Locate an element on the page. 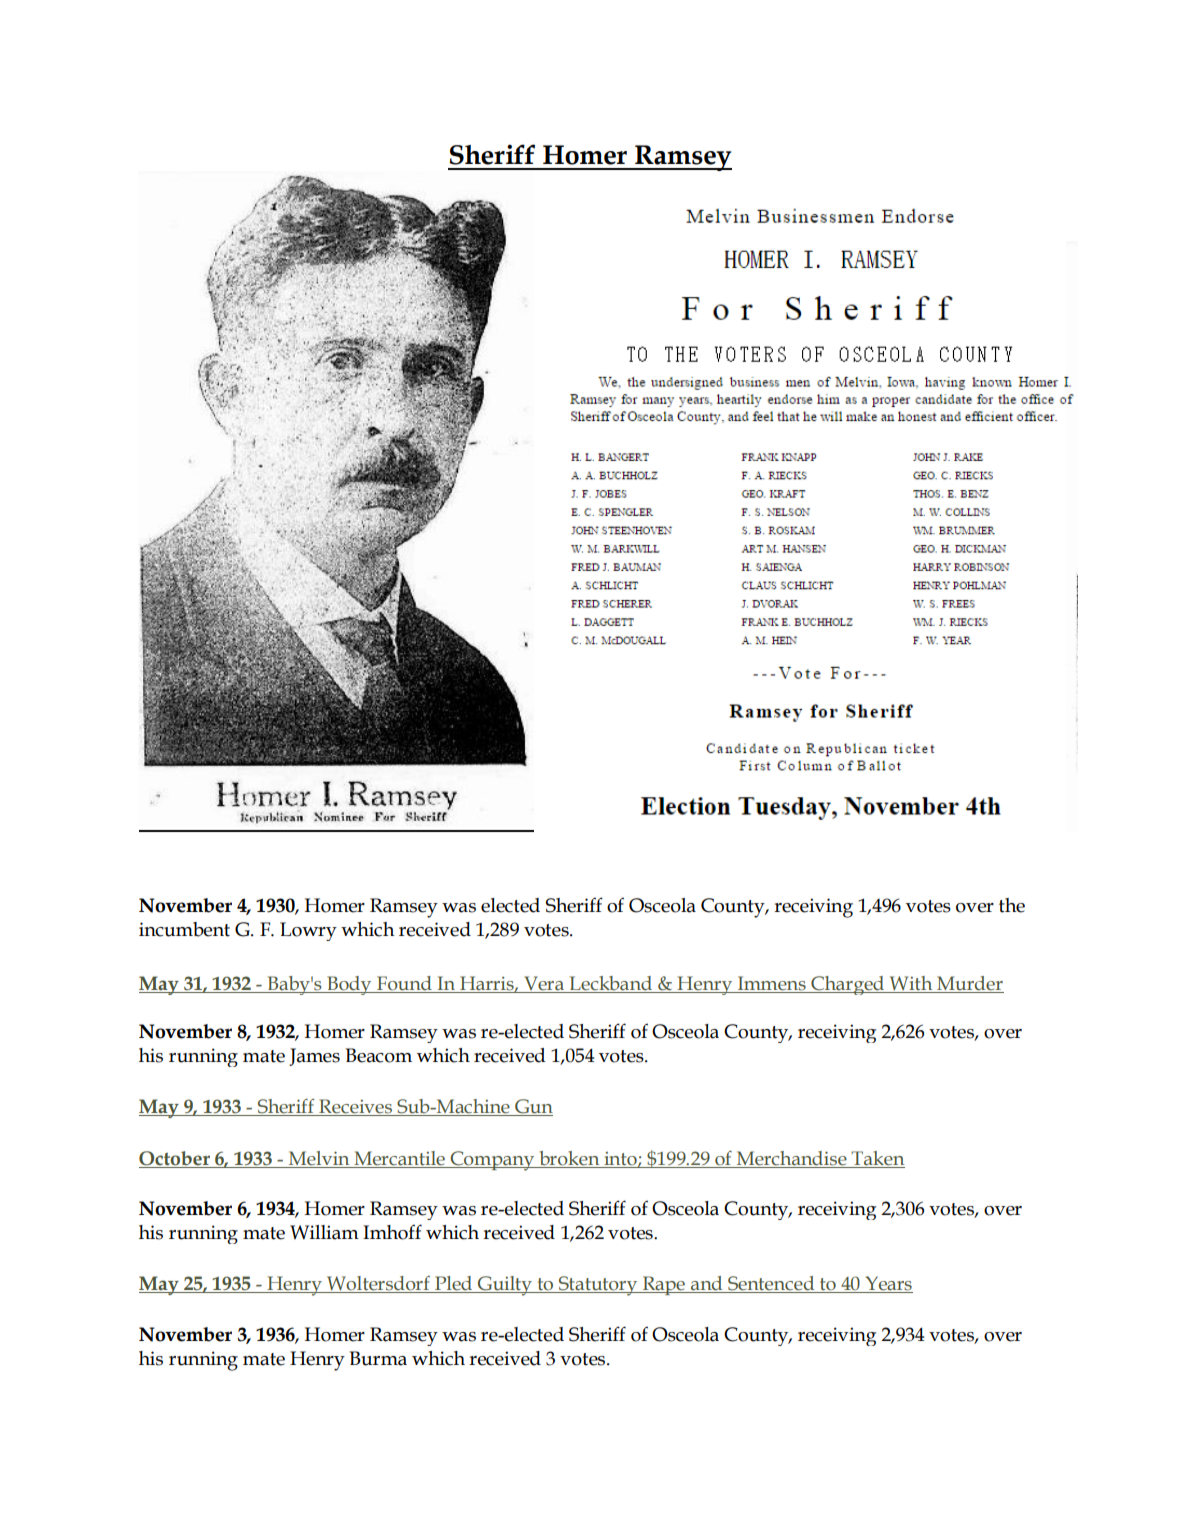 The image size is (1180, 1527). Gun is located at coordinates (533, 1107).
